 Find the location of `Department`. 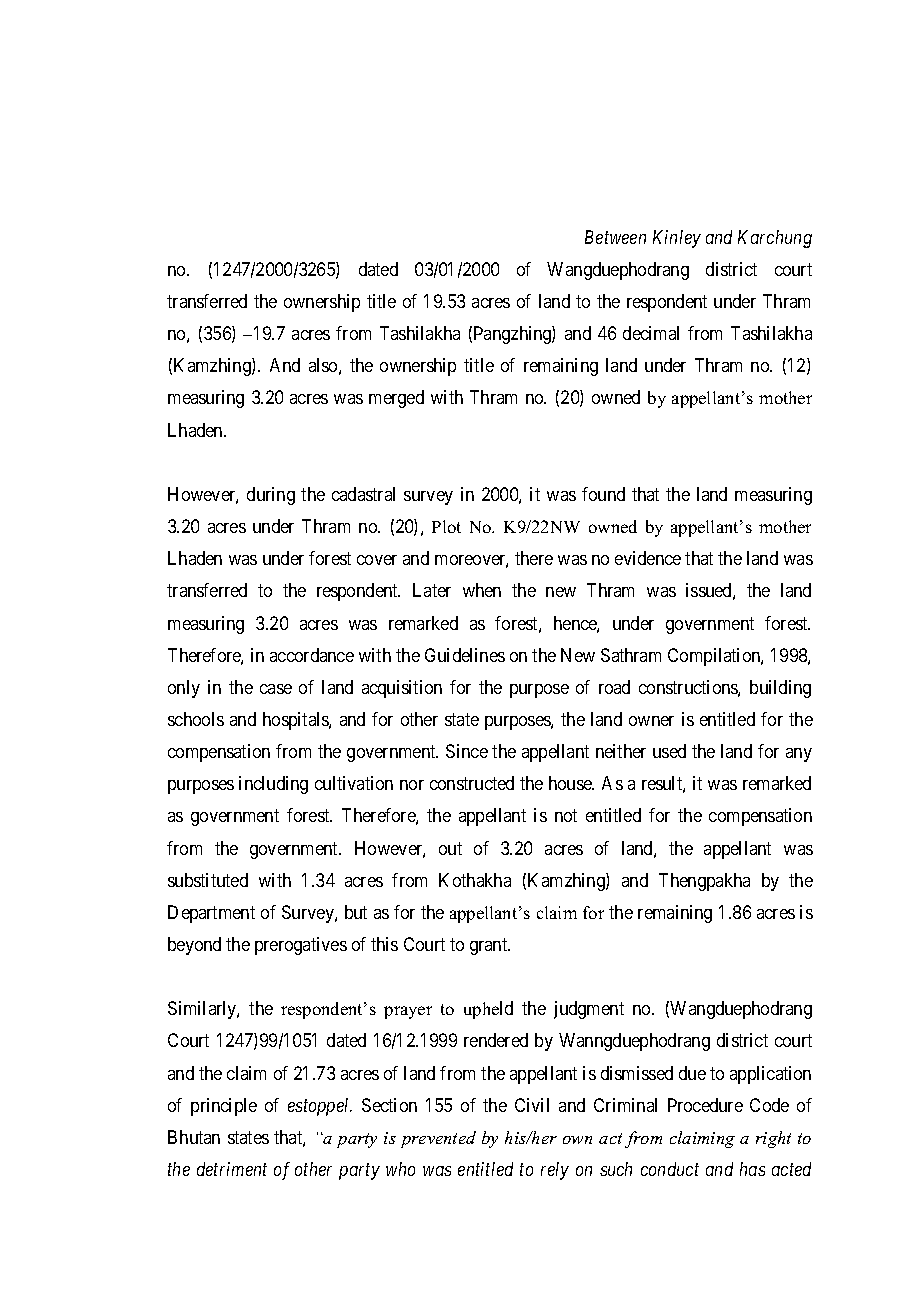

Department is located at coordinates (211, 914).
